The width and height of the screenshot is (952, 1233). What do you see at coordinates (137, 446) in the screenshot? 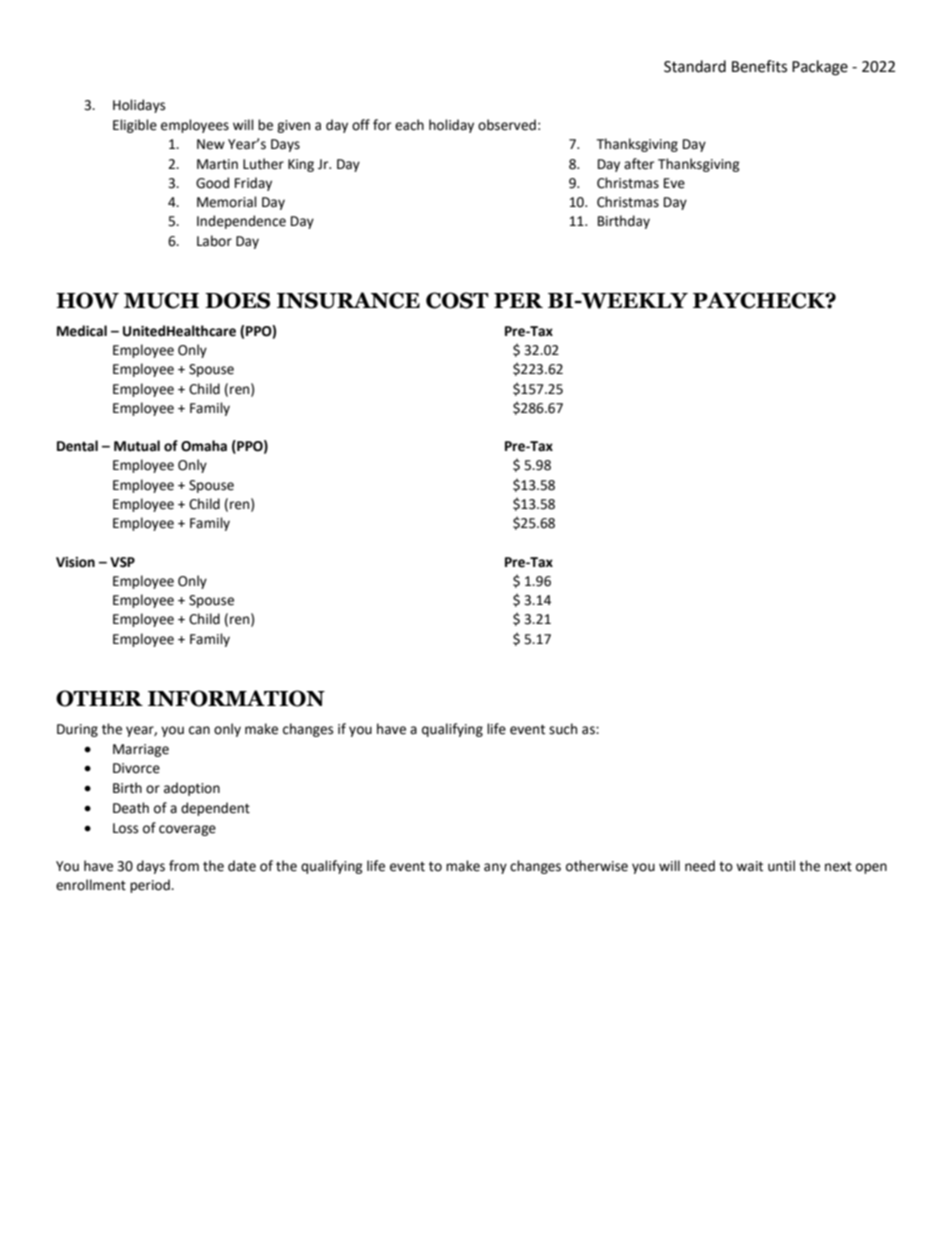
I see `Mutual` at bounding box center [137, 446].
